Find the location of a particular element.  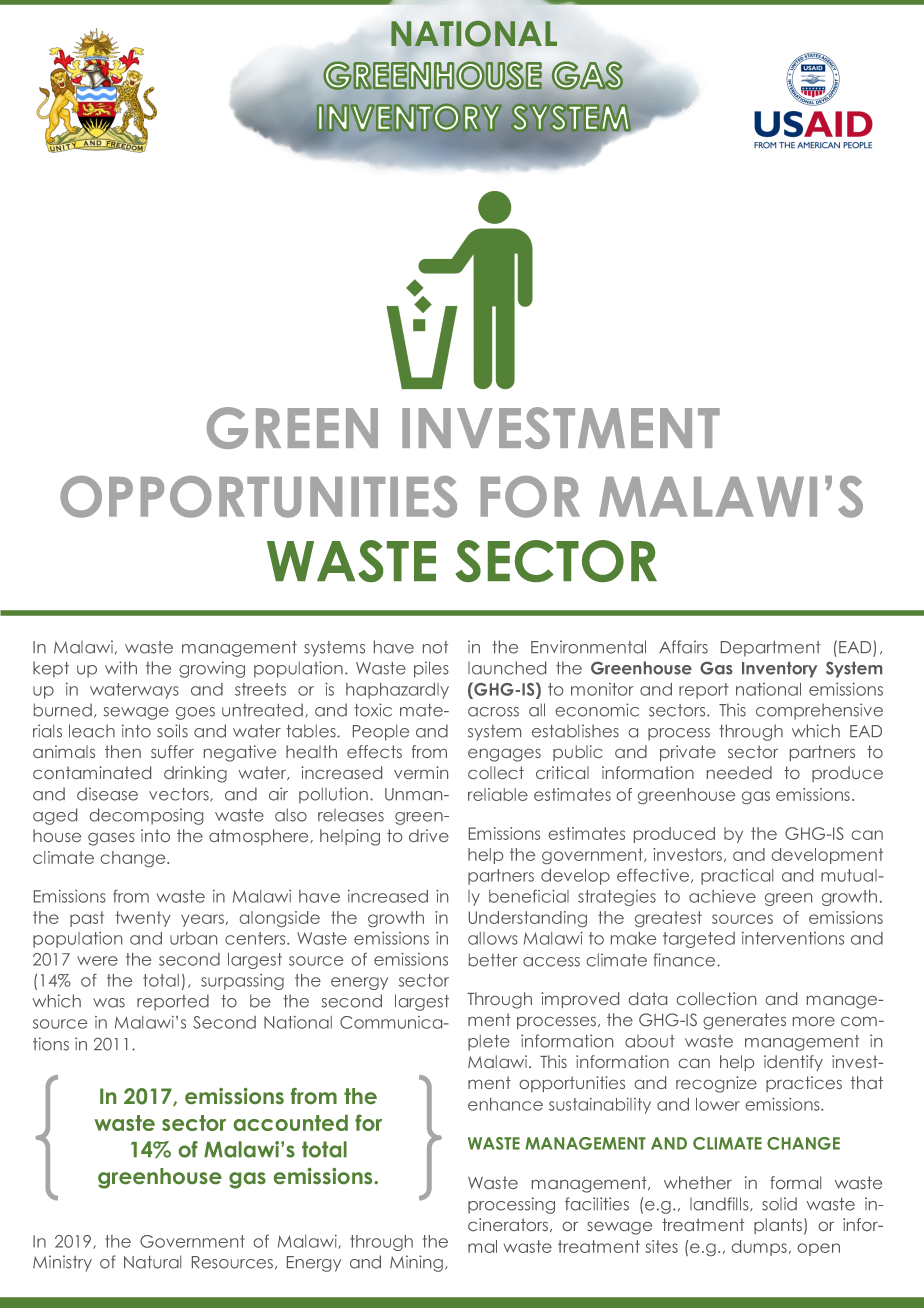

with is located at coordinates (121, 667).
